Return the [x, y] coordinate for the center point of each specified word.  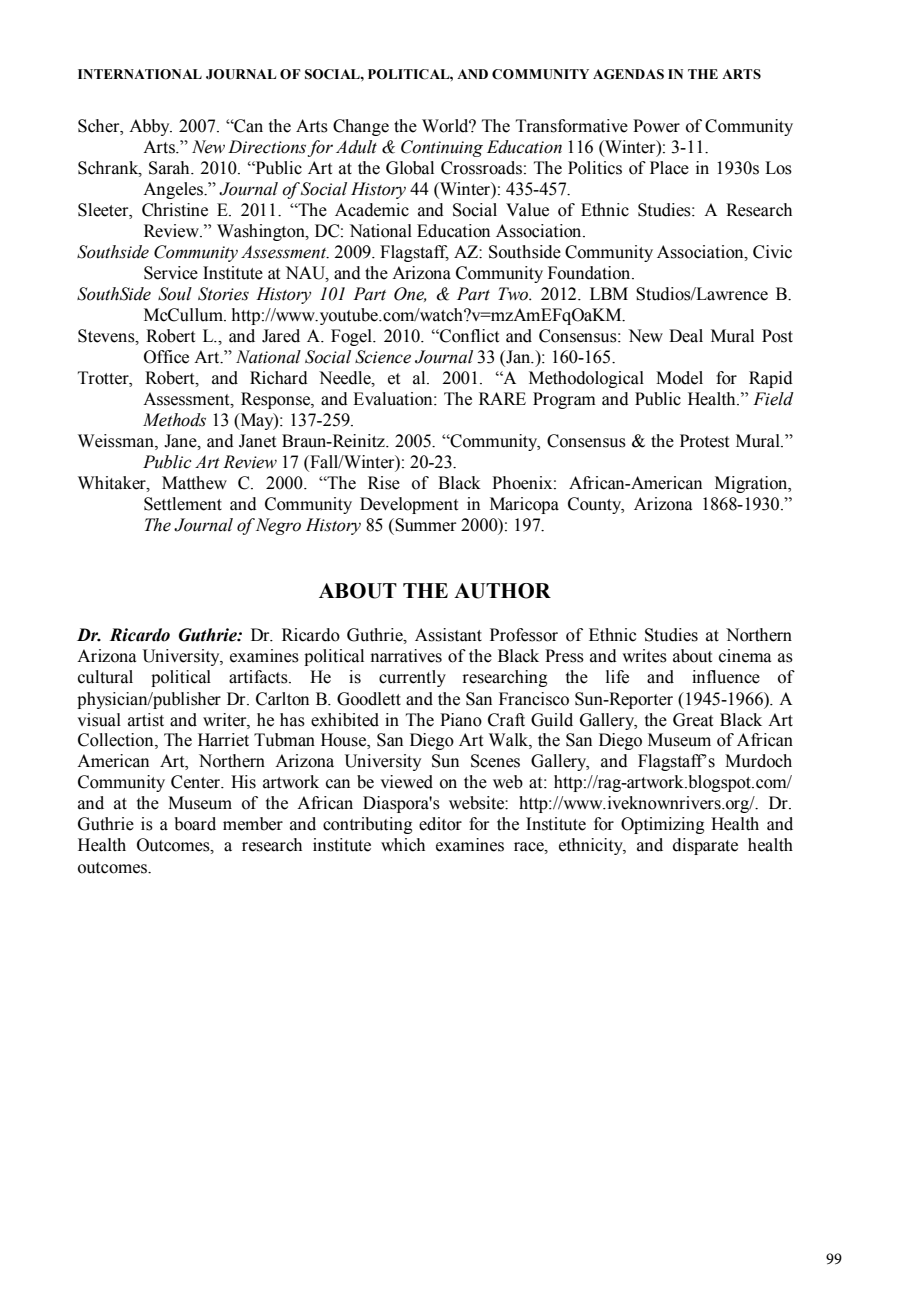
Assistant [448, 635]
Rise [384, 483]
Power [656, 126]
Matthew [194, 483]
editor [440, 824]
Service [171, 273]
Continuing [442, 148]
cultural [105, 677]
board [195, 824]
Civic [772, 252]
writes [644, 656]
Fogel [352, 337]
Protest [704, 441]
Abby [150, 127]
